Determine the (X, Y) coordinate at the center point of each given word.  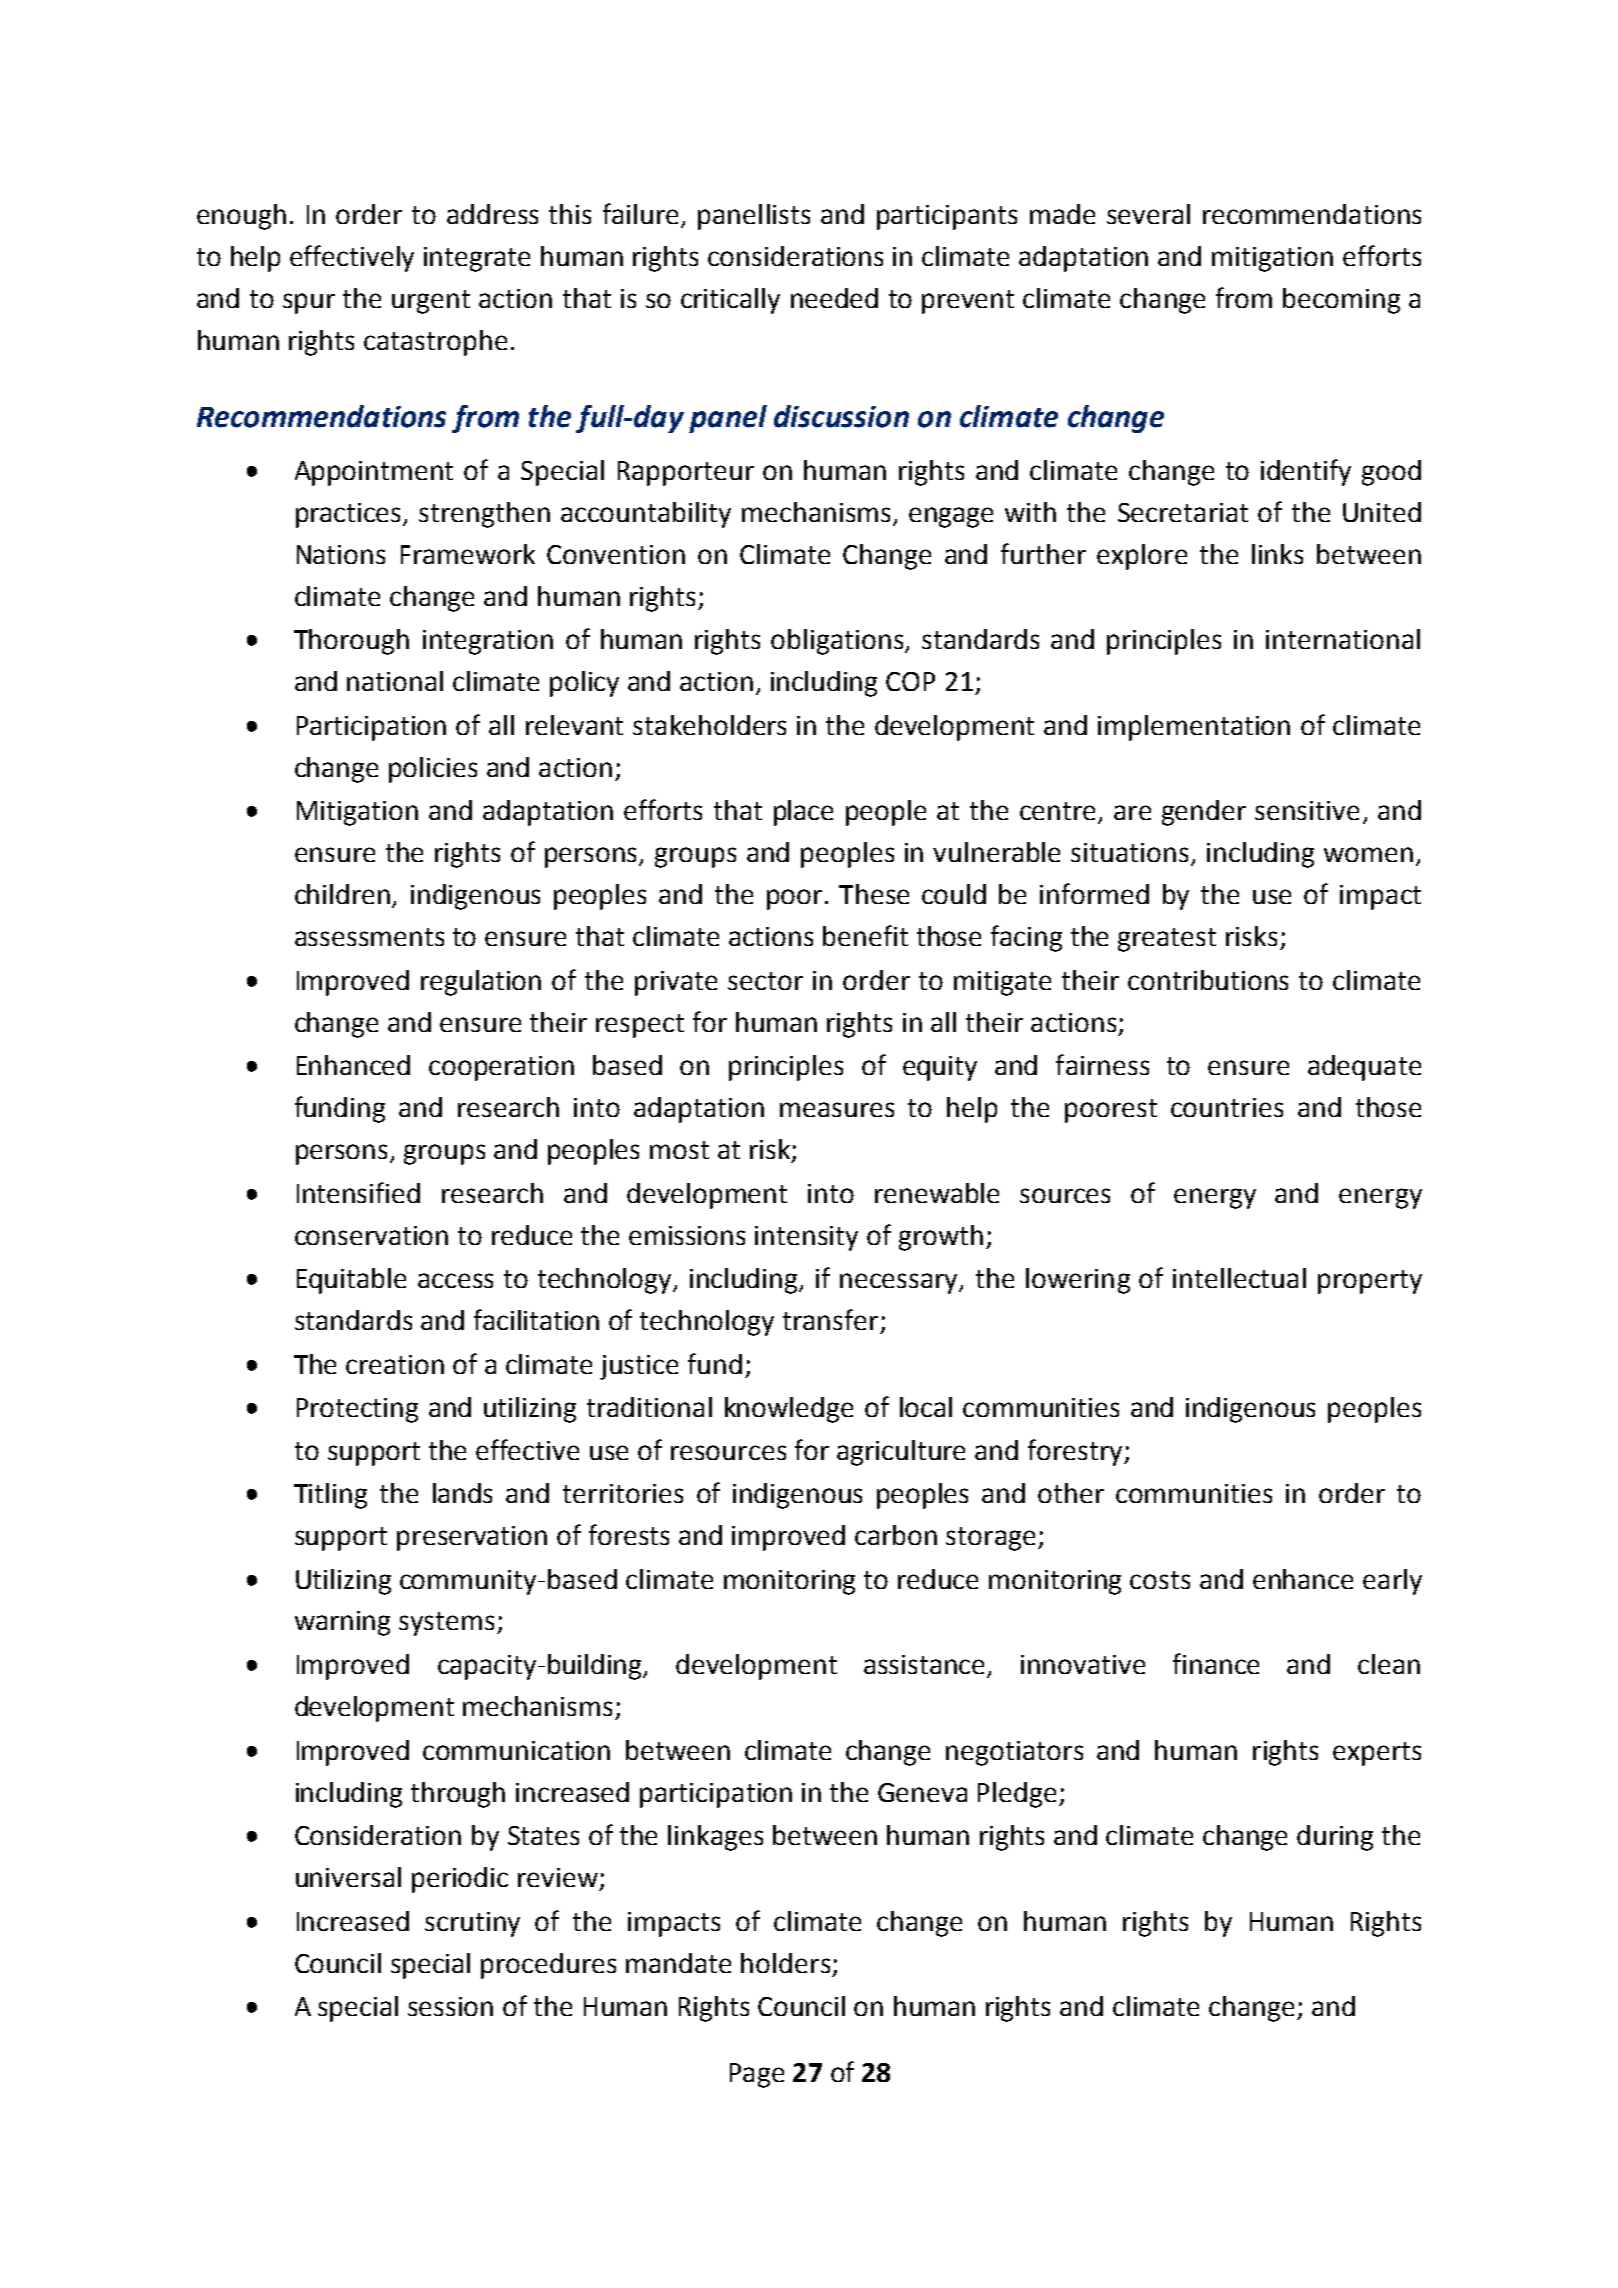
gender (1204, 813)
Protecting (357, 1410)
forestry (1076, 1452)
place (803, 813)
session (450, 2006)
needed (834, 298)
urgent (431, 302)
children (344, 895)
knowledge (789, 1410)
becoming (1341, 301)
